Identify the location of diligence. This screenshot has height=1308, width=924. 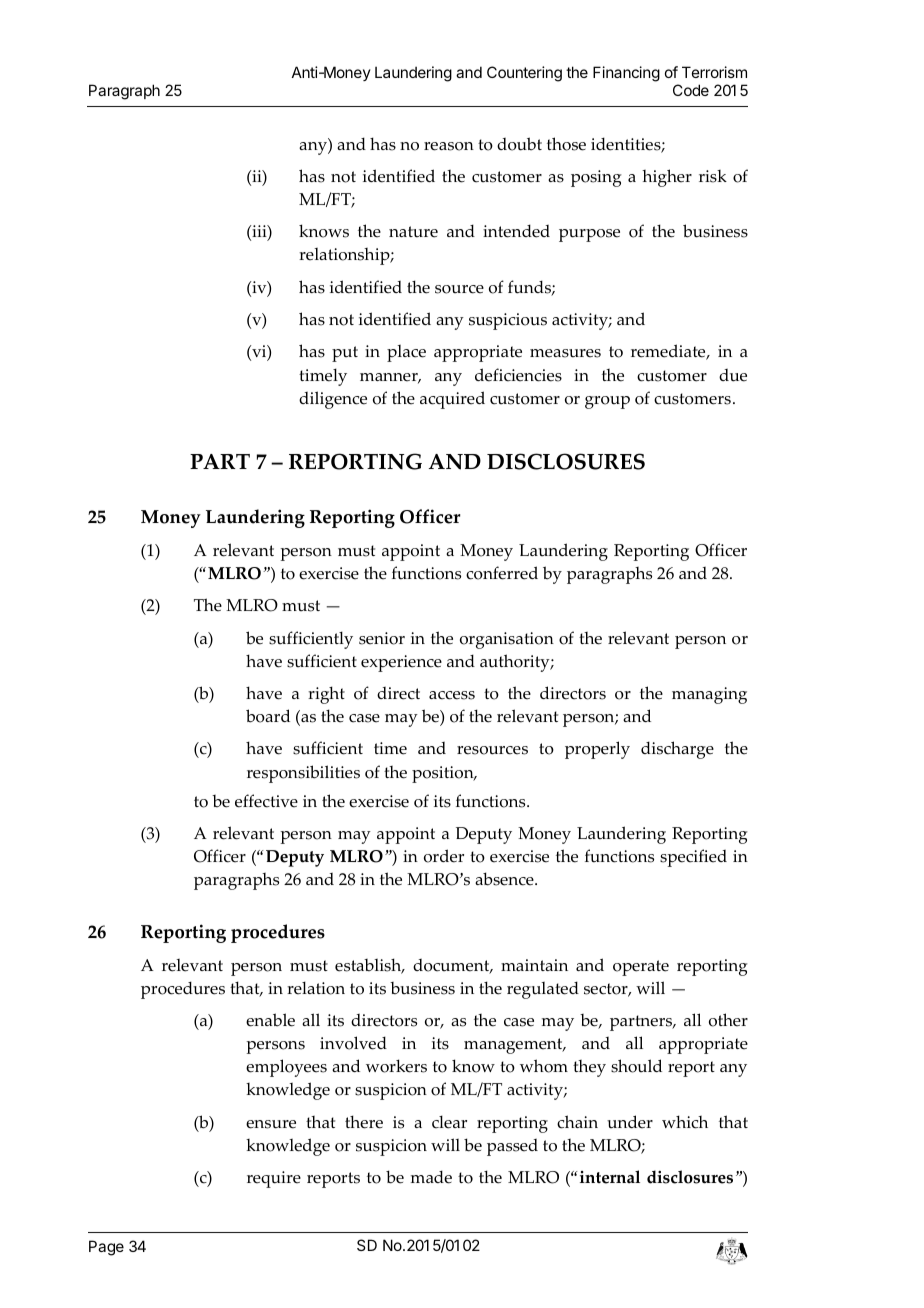
(333, 400).
